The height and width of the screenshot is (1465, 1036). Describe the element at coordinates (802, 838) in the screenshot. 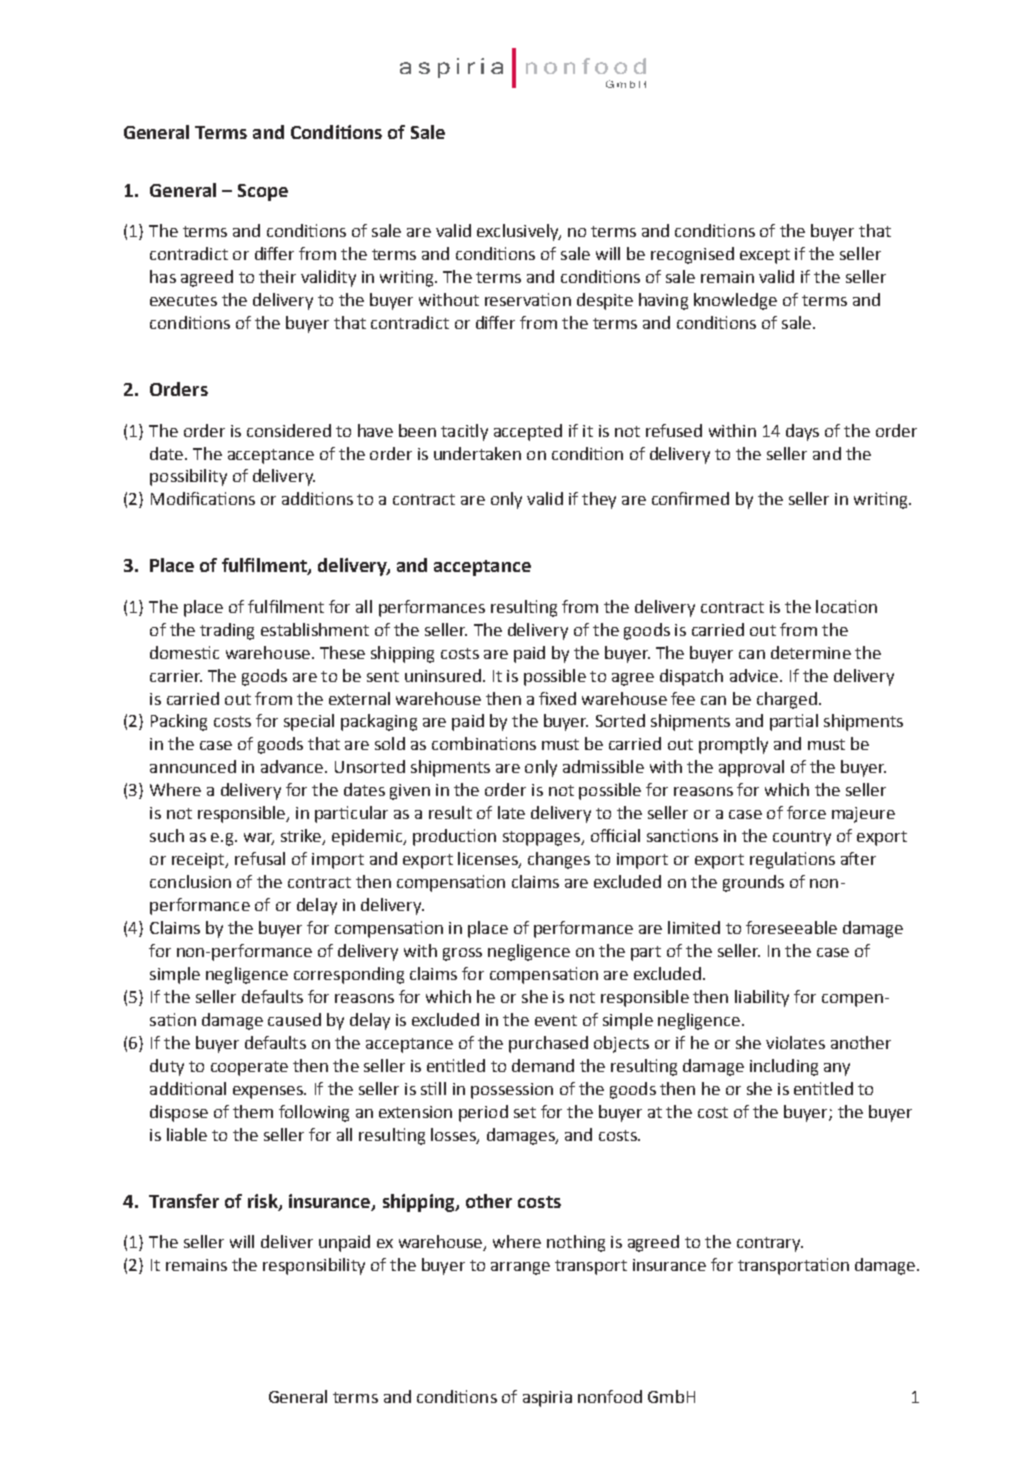

I see `country` at that location.
